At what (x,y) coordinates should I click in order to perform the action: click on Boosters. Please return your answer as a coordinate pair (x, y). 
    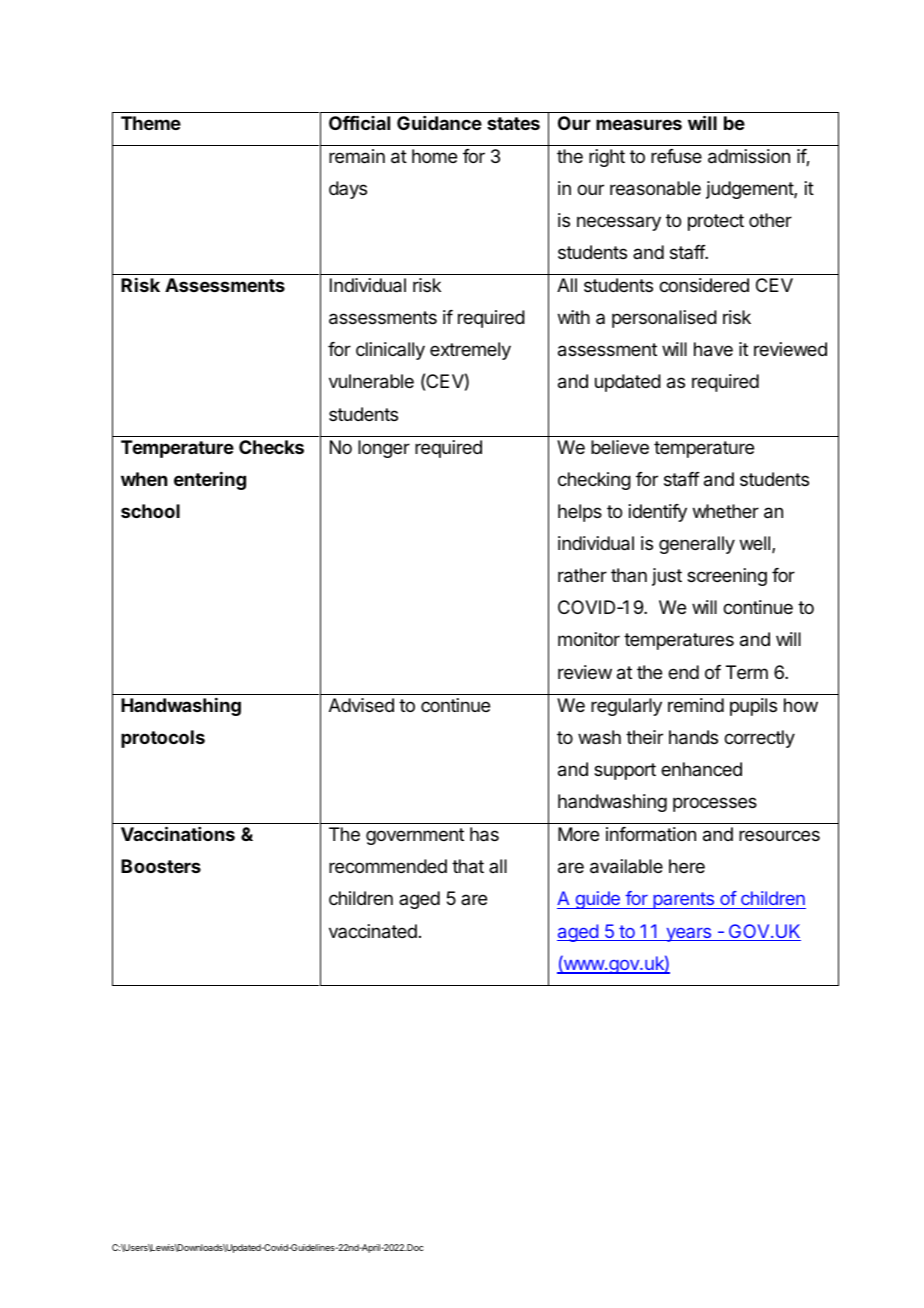
    Looking at the image, I should click on (161, 866).
